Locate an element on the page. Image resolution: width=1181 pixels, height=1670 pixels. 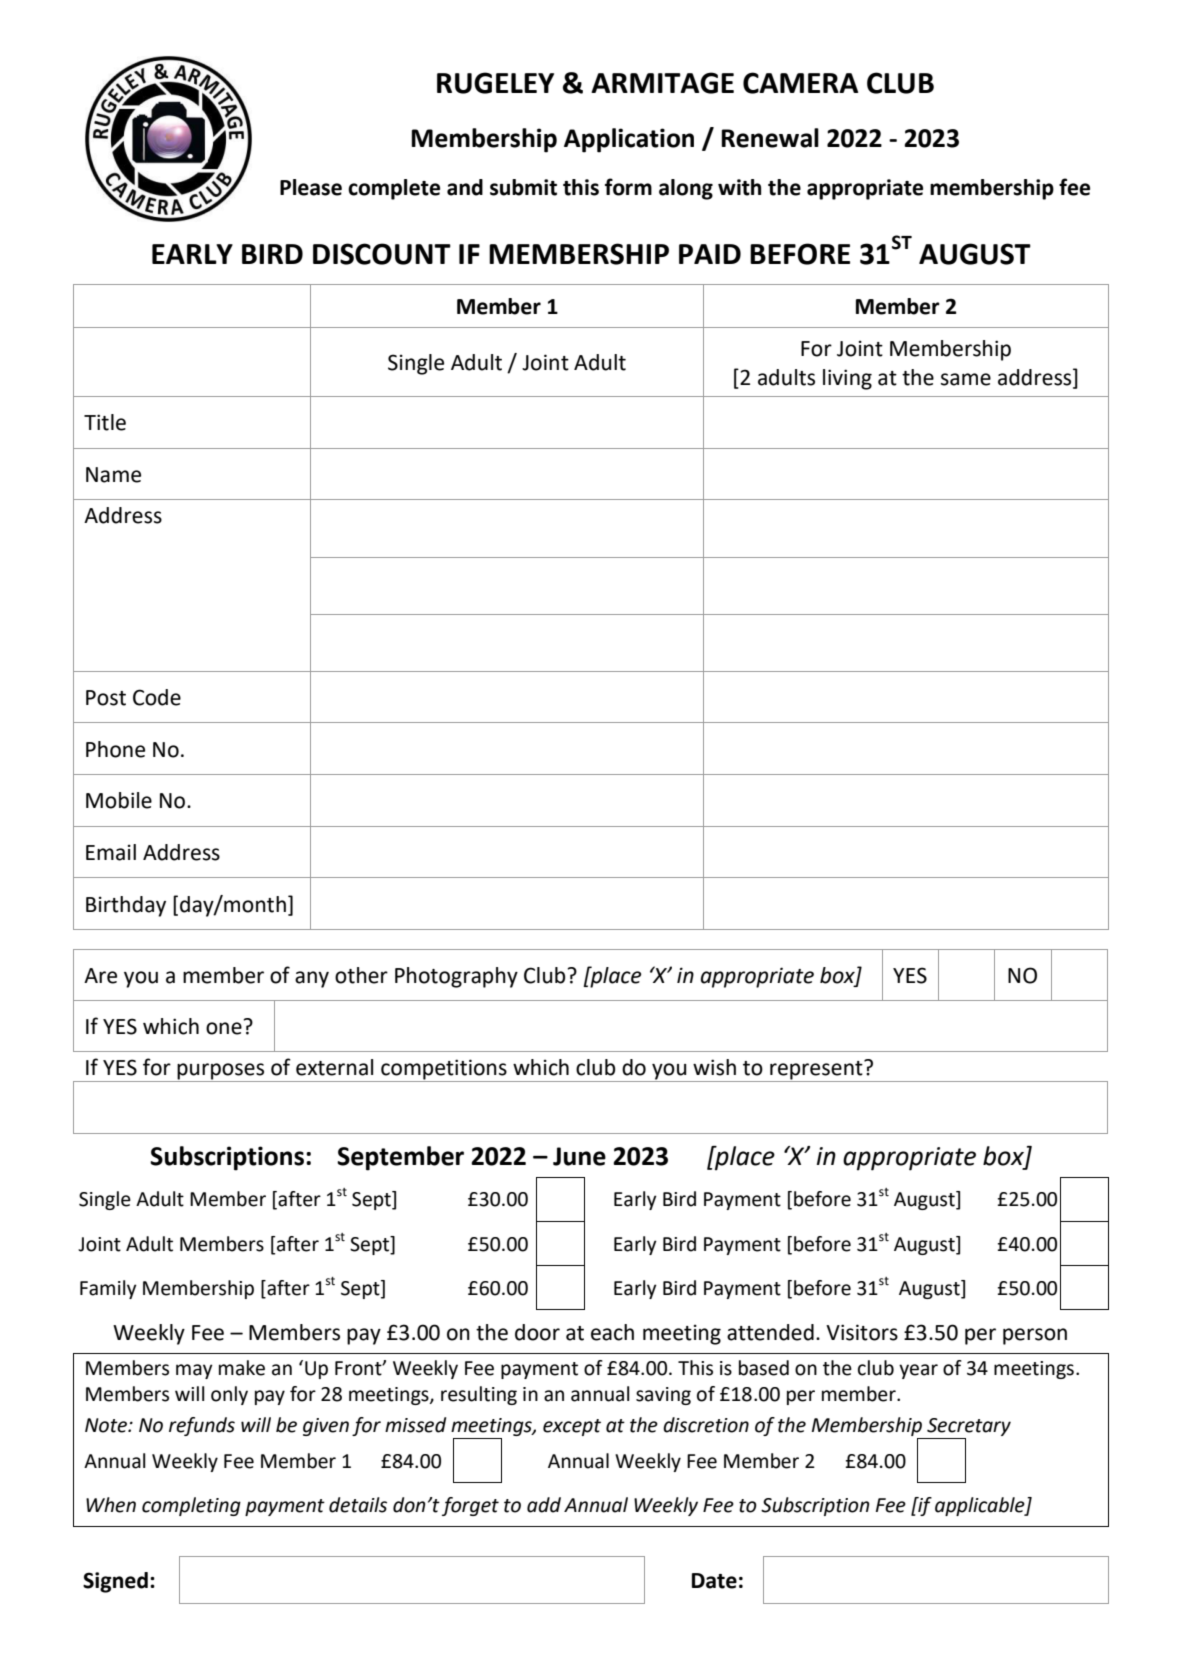
Please is located at coordinates (311, 187).
